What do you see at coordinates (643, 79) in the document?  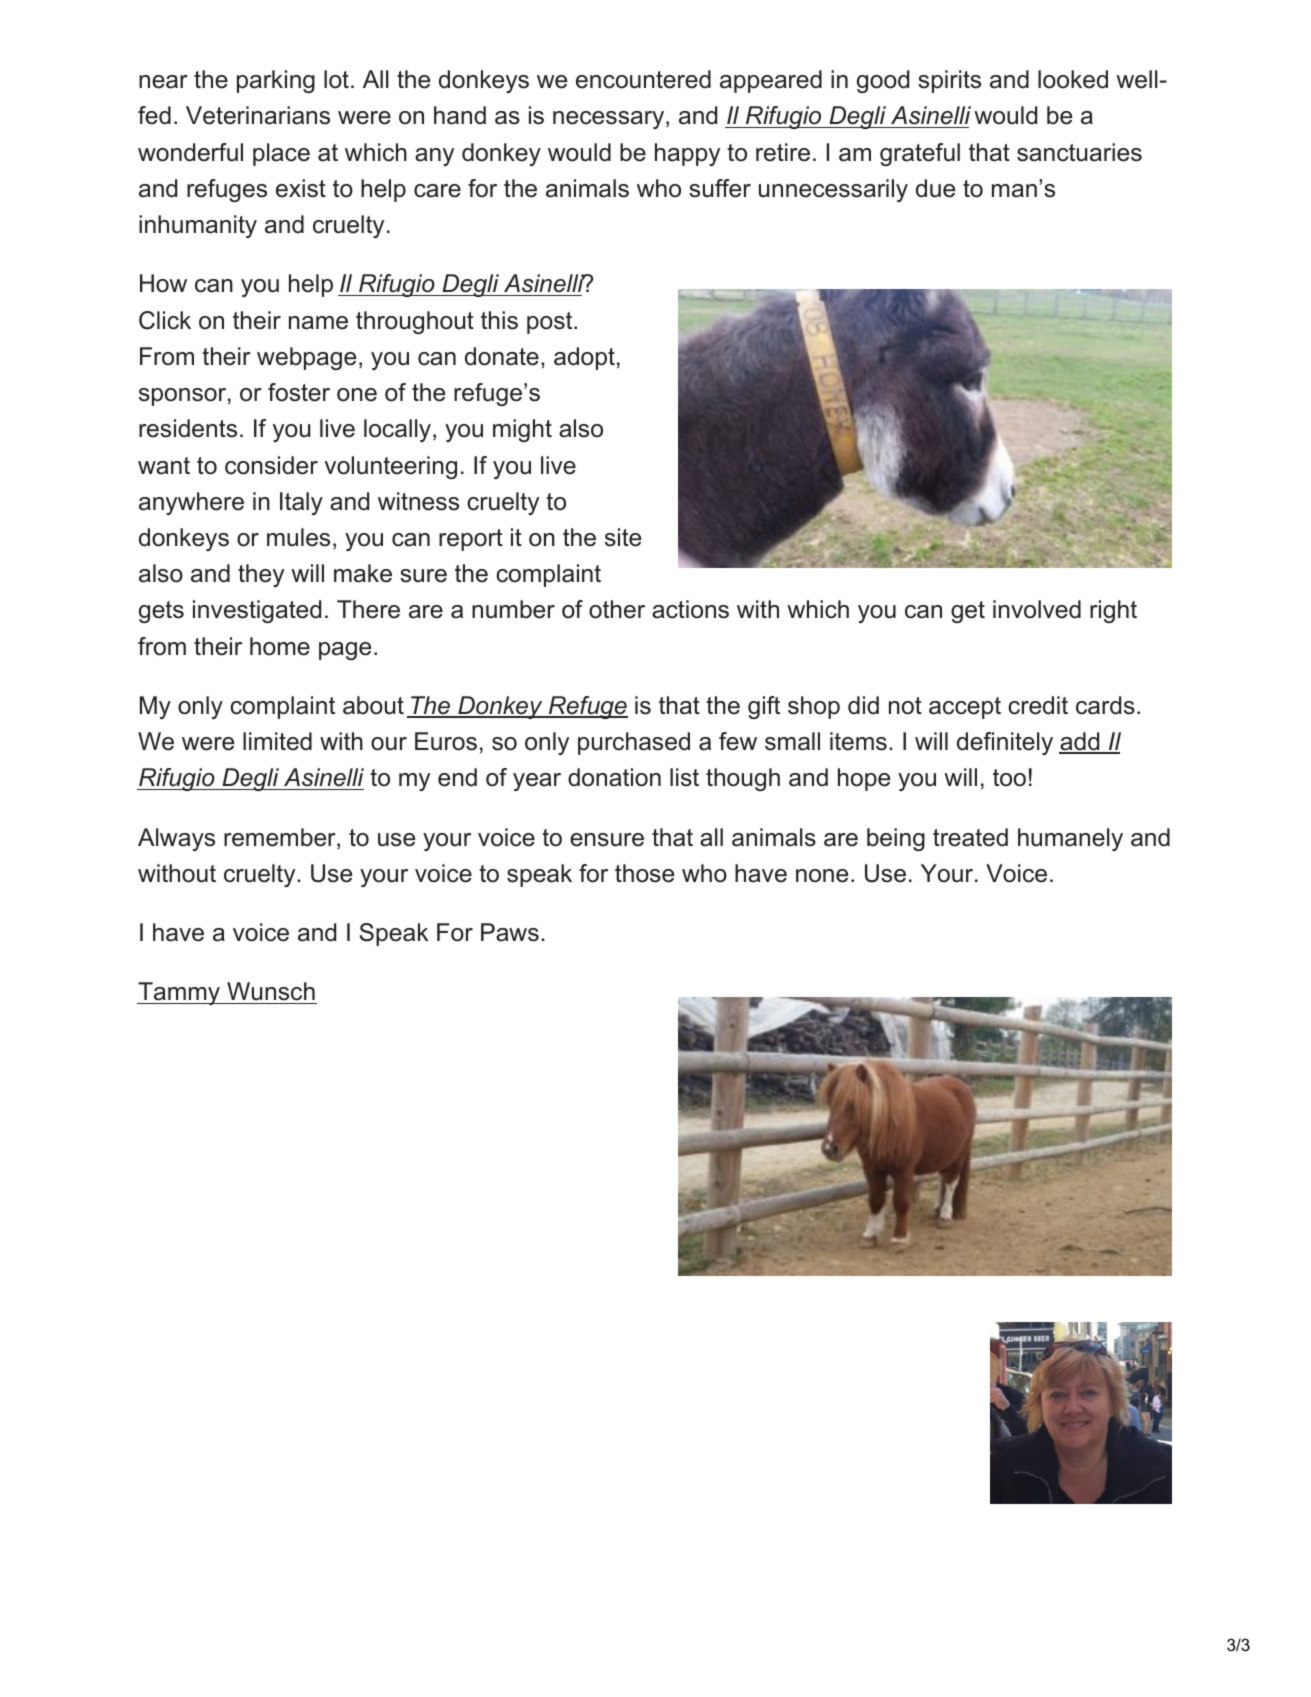 I see `encountered` at bounding box center [643, 79].
